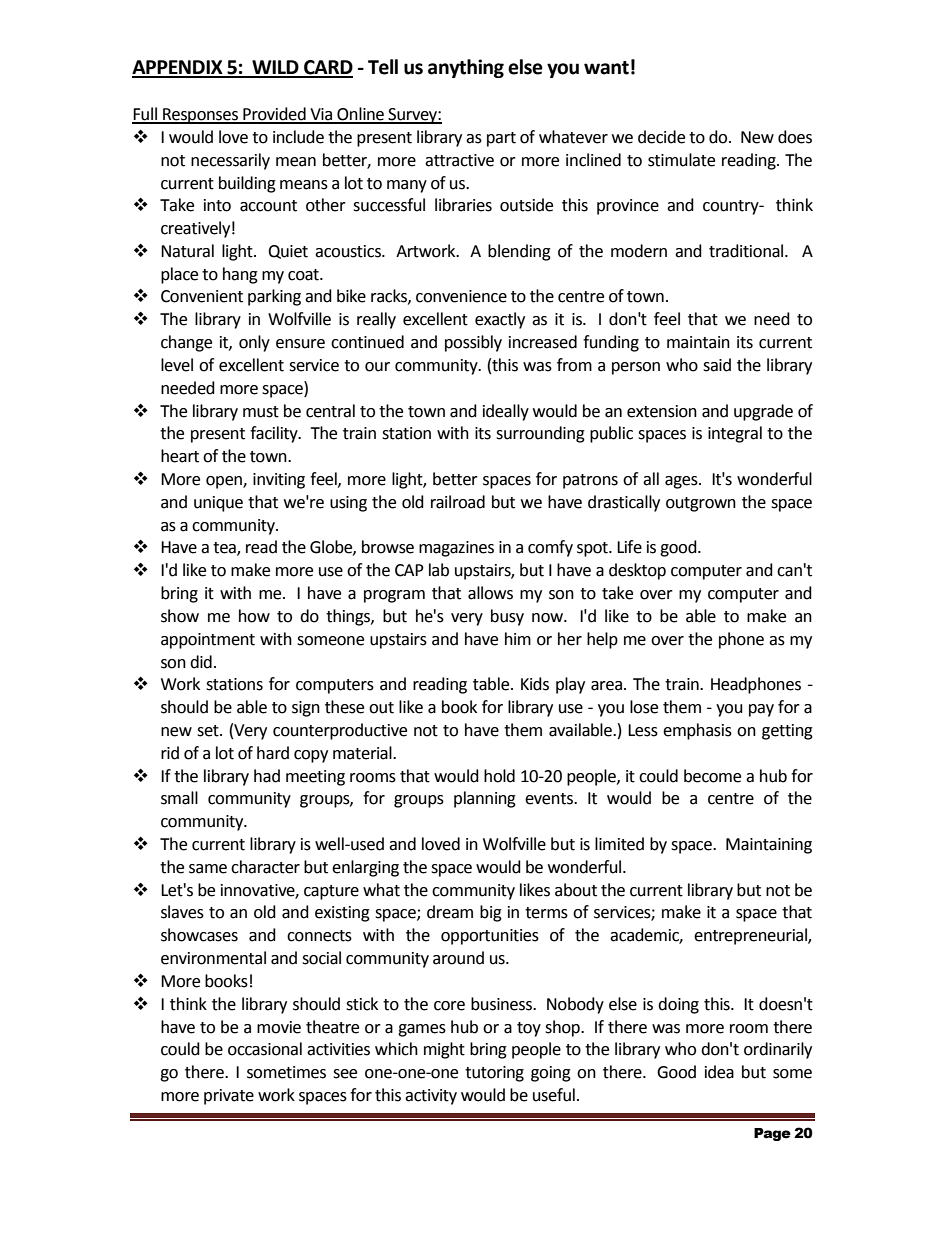  Describe the element at coordinates (229, 1097) in the screenshot. I see `private` at that location.
